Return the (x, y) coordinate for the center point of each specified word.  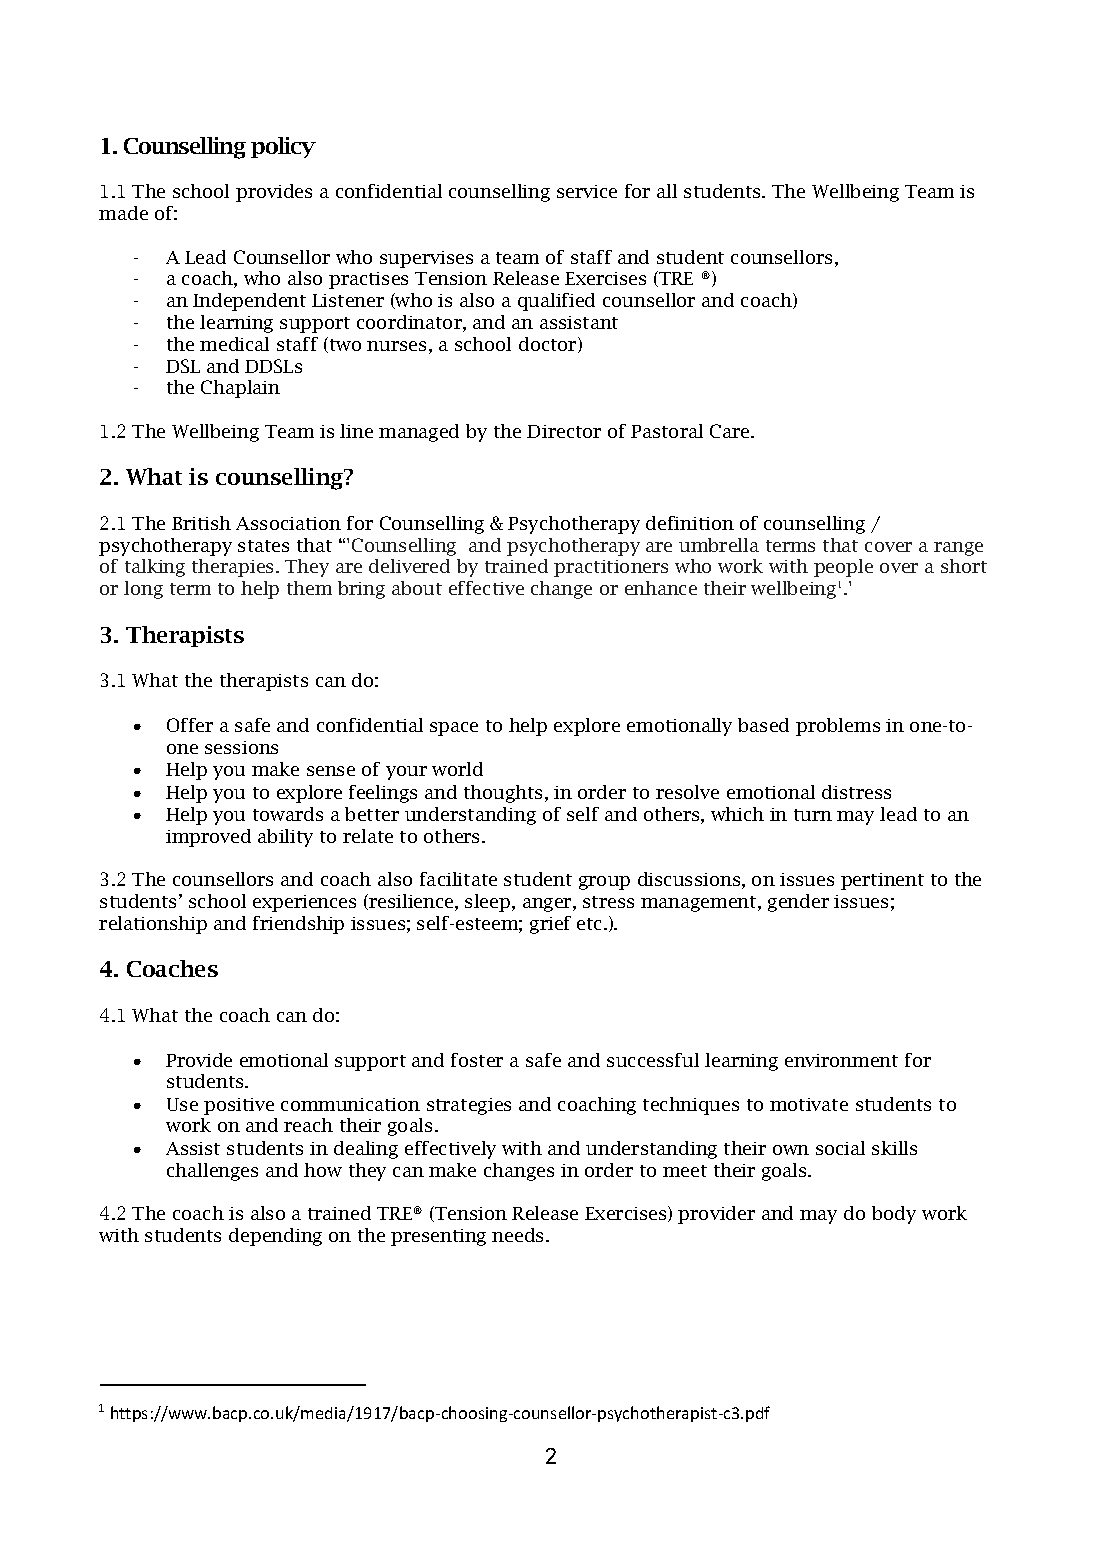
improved (208, 838)
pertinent (882, 881)
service (587, 191)
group (604, 883)
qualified (556, 302)
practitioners (611, 568)
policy (283, 147)
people (843, 568)
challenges (212, 1172)
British (201, 523)
